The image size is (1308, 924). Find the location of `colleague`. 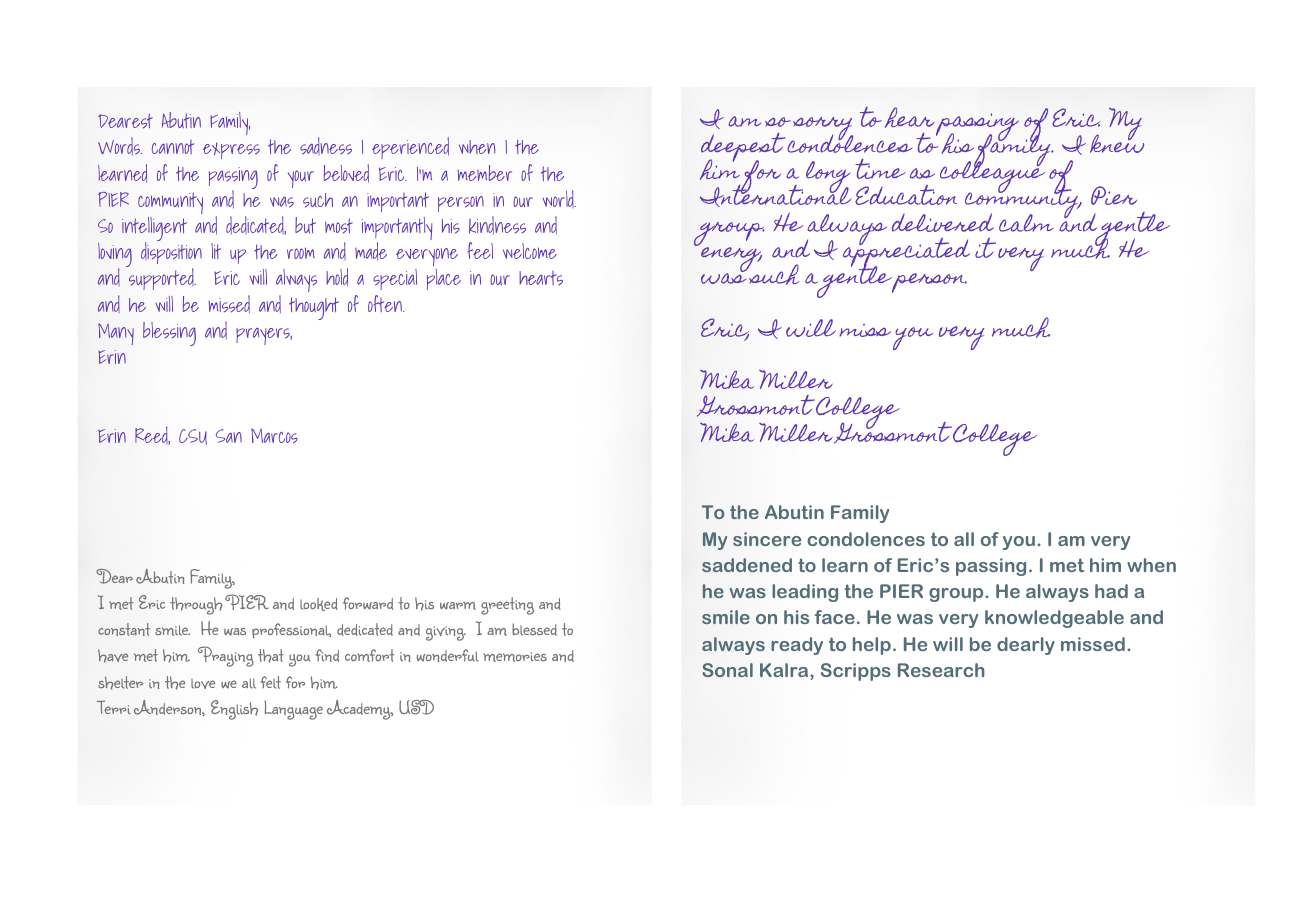

colleague is located at coordinates (992, 177).
